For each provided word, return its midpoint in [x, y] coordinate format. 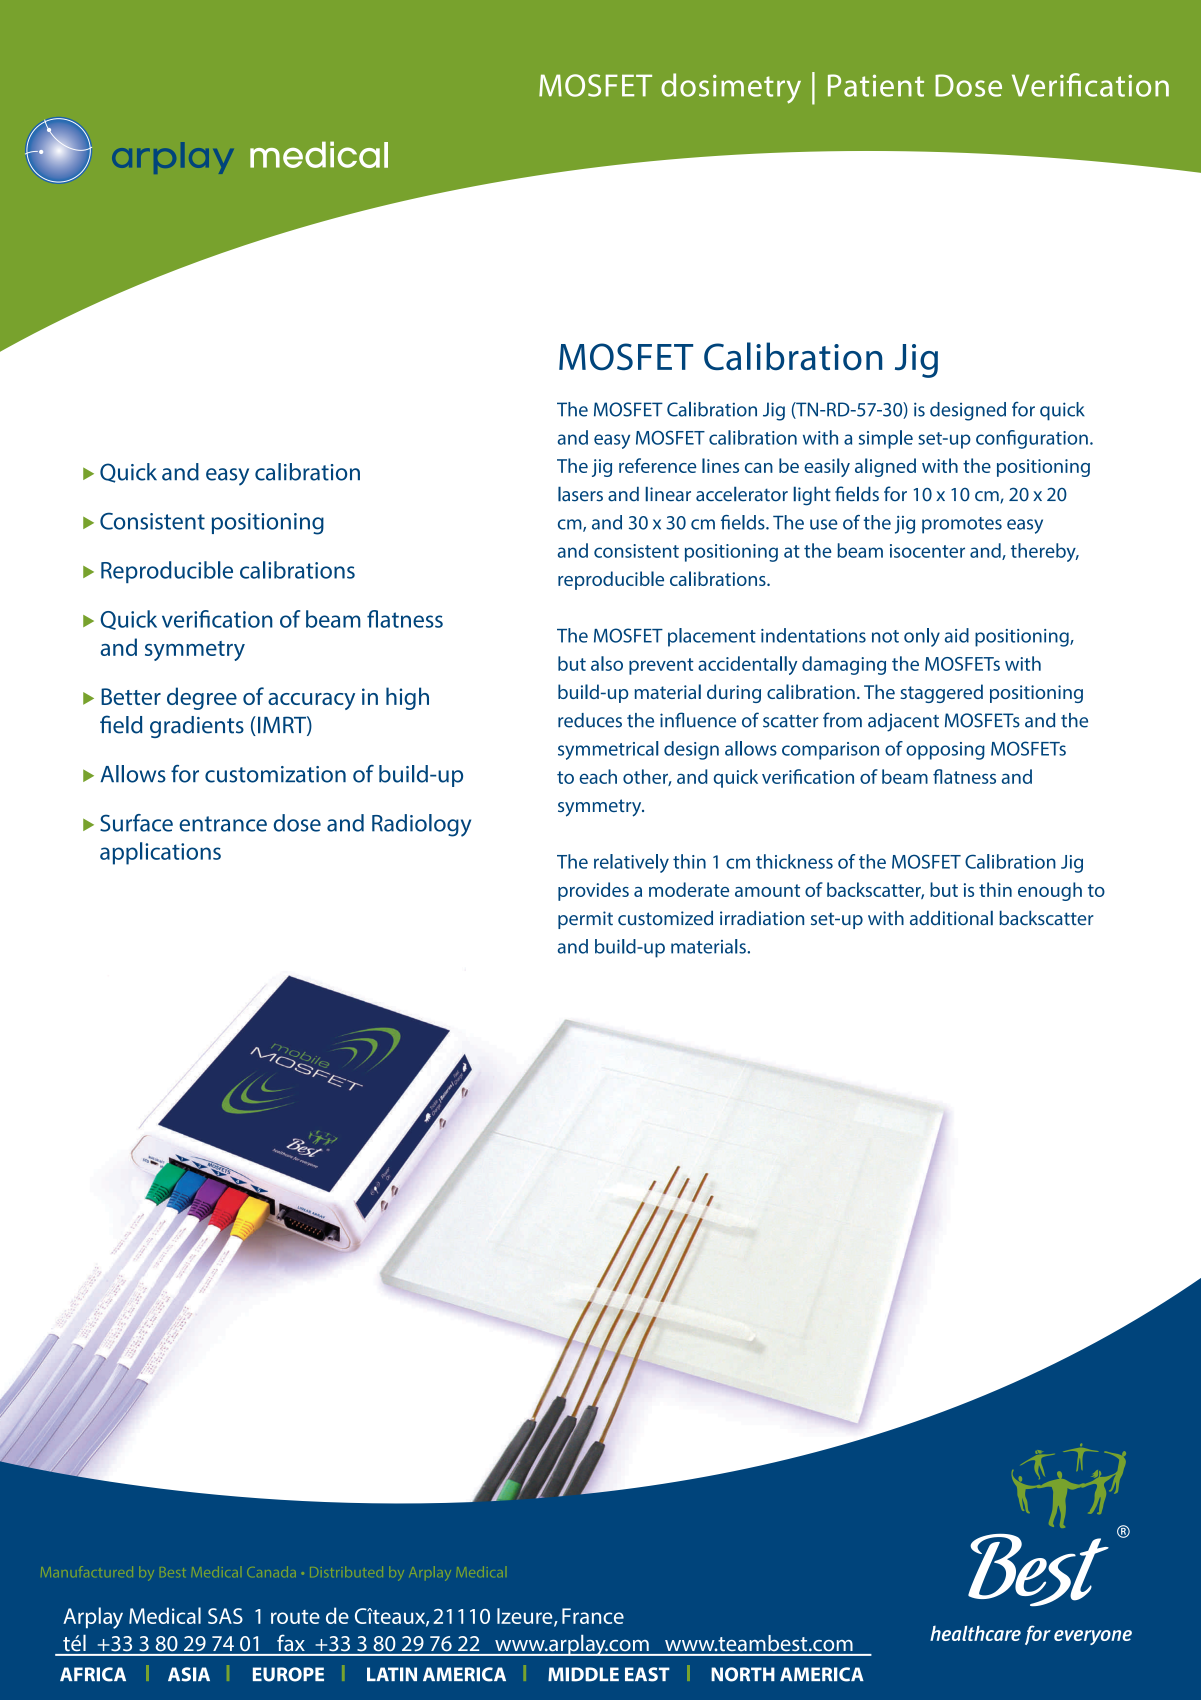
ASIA [189, 1674]
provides [593, 891]
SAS [225, 1616]
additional [951, 918]
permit [585, 920]
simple [886, 439]
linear [668, 494]
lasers [580, 494]
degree [202, 698]
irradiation [762, 918]
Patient [876, 85]
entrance [223, 824]
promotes [962, 525]
